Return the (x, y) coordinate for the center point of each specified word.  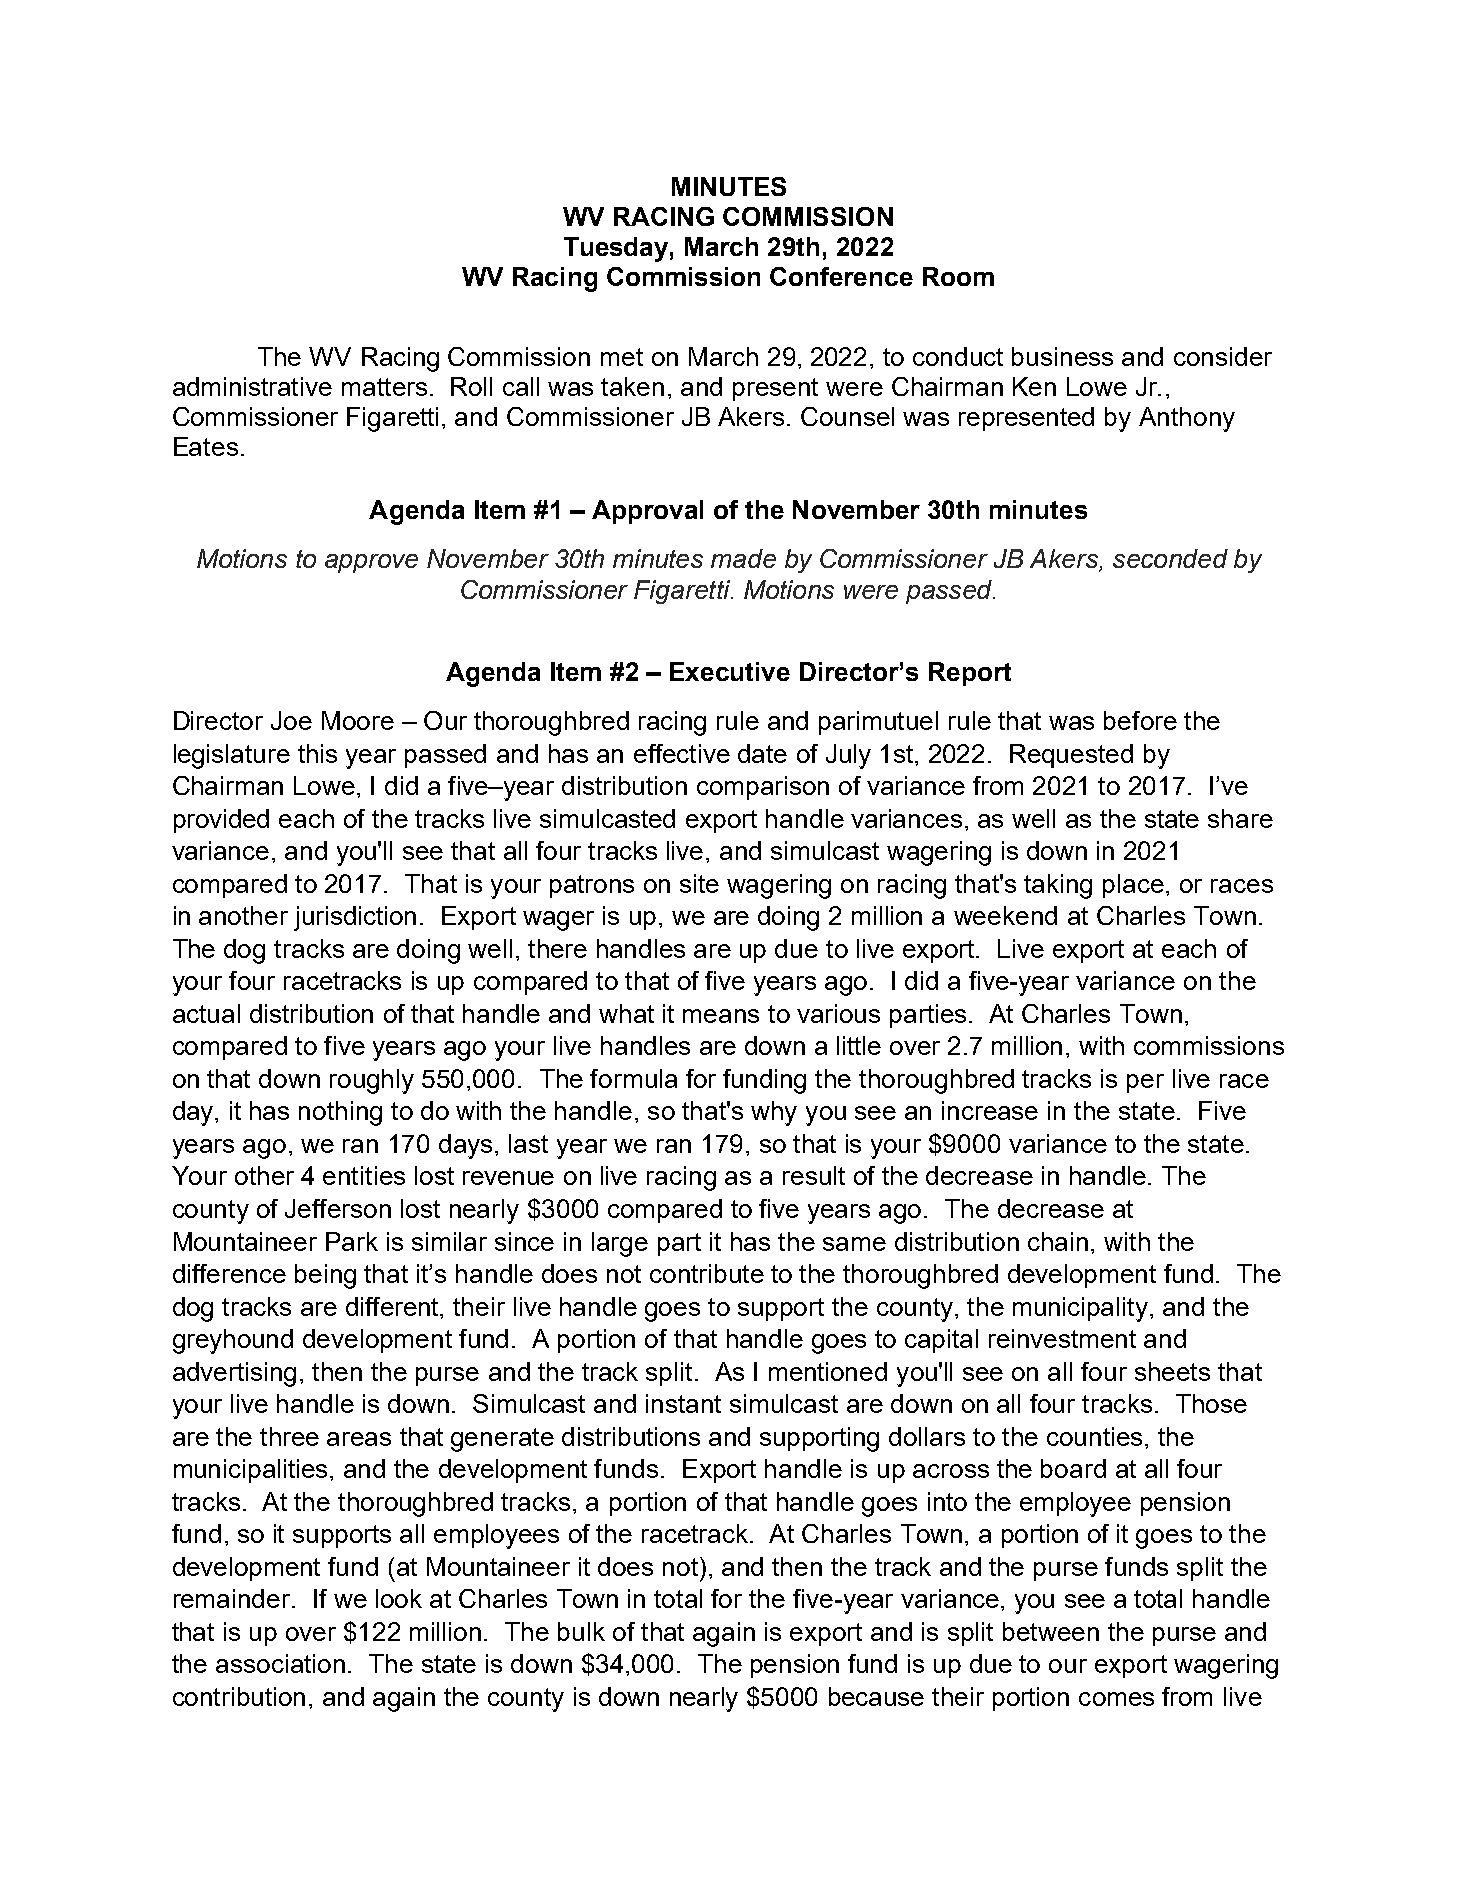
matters (384, 387)
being (325, 1276)
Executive (730, 671)
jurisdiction (355, 918)
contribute (707, 1273)
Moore (358, 720)
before (1140, 720)
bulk (581, 1631)
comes (1116, 1699)
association (280, 1663)
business (1062, 356)
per (1145, 1083)
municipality (1080, 1309)
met (622, 357)
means (721, 1016)
